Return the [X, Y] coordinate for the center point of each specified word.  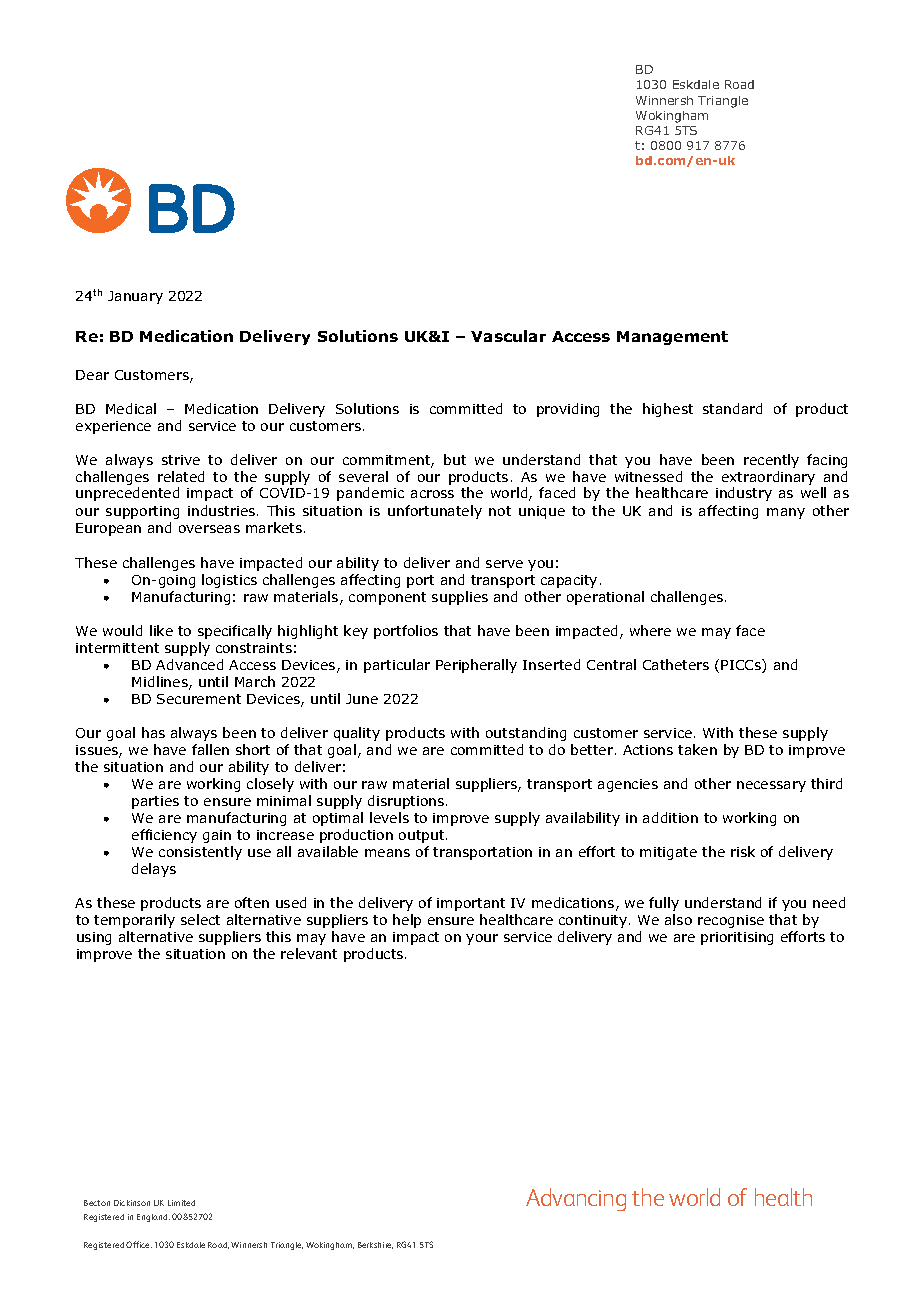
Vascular [508, 336]
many [786, 513]
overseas [209, 529]
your [482, 939]
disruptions [407, 802]
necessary [771, 786]
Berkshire [375, 1245]
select [200, 919]
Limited [181, 1203]
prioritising [737, 938]
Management [672, 338]
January [135, 297]
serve [504, 564]
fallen [210, 749]
